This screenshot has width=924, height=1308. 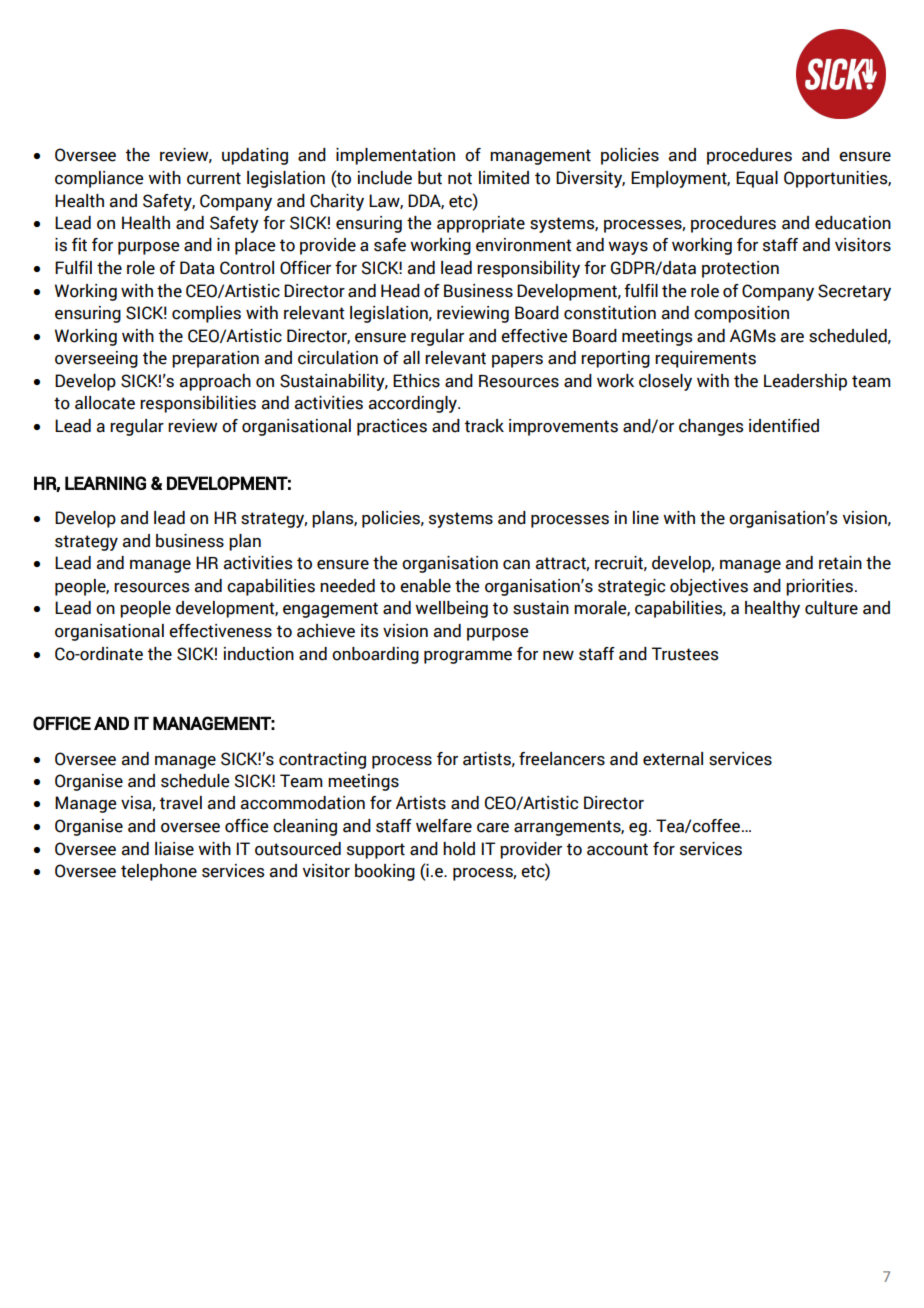 I want to click on responsibilities, so click(x=198, y=404).
